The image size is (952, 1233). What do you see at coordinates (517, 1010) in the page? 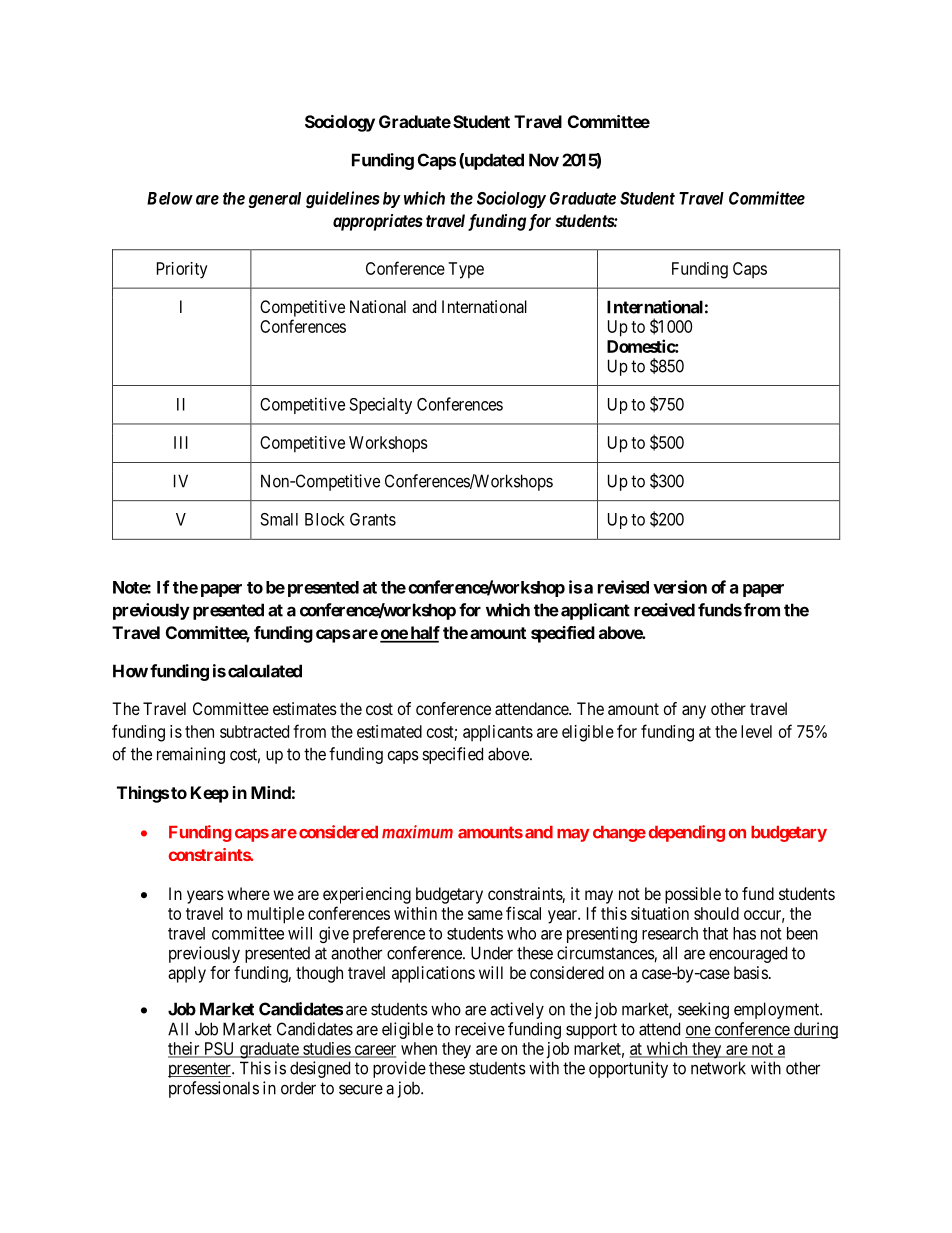
I see `actively` at bounding box center [517, 1010].
